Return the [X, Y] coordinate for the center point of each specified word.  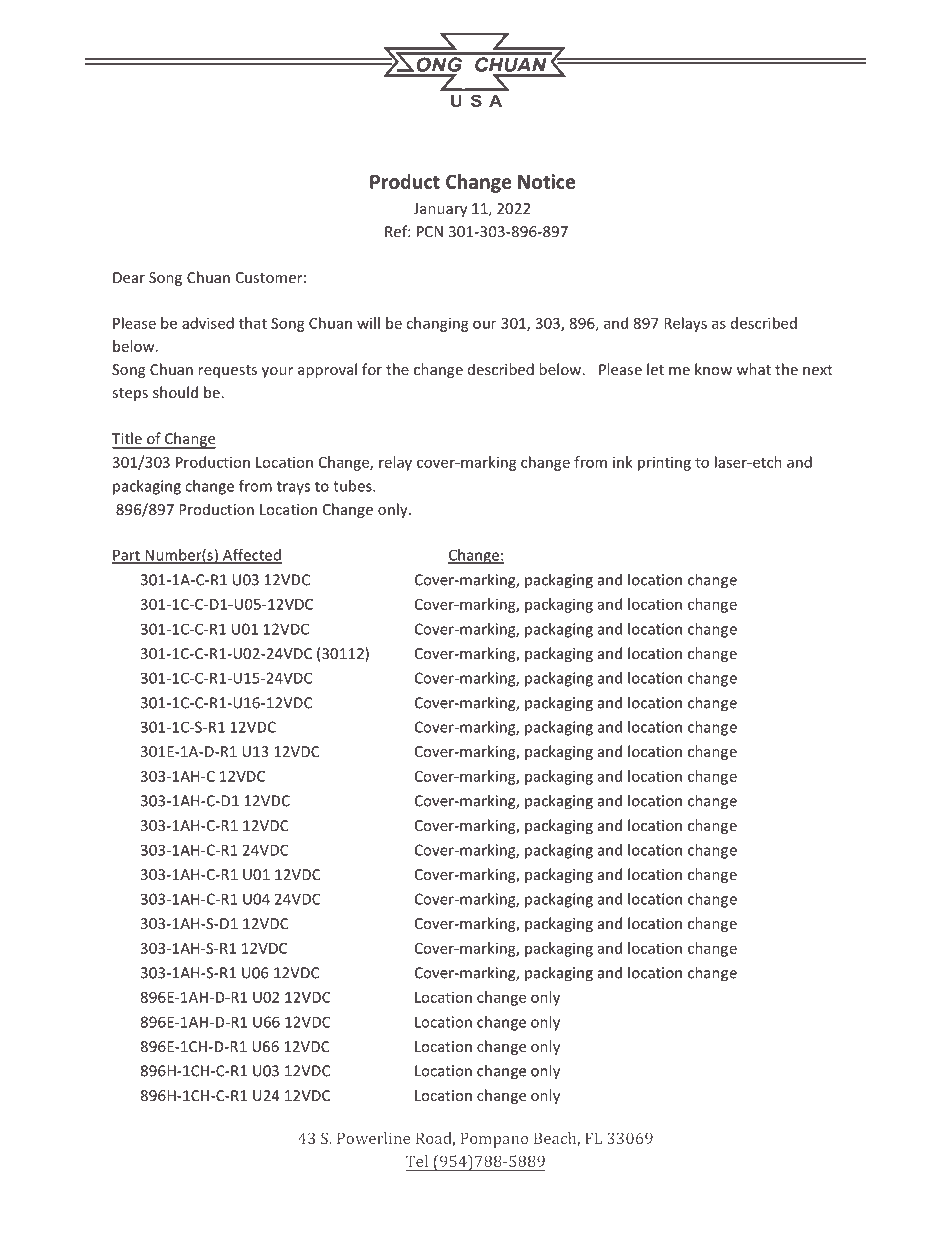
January [440, 210]
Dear [129, 277]
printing [664, 463]
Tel [417, 1161]
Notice [546, 181]
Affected [251, 556]
